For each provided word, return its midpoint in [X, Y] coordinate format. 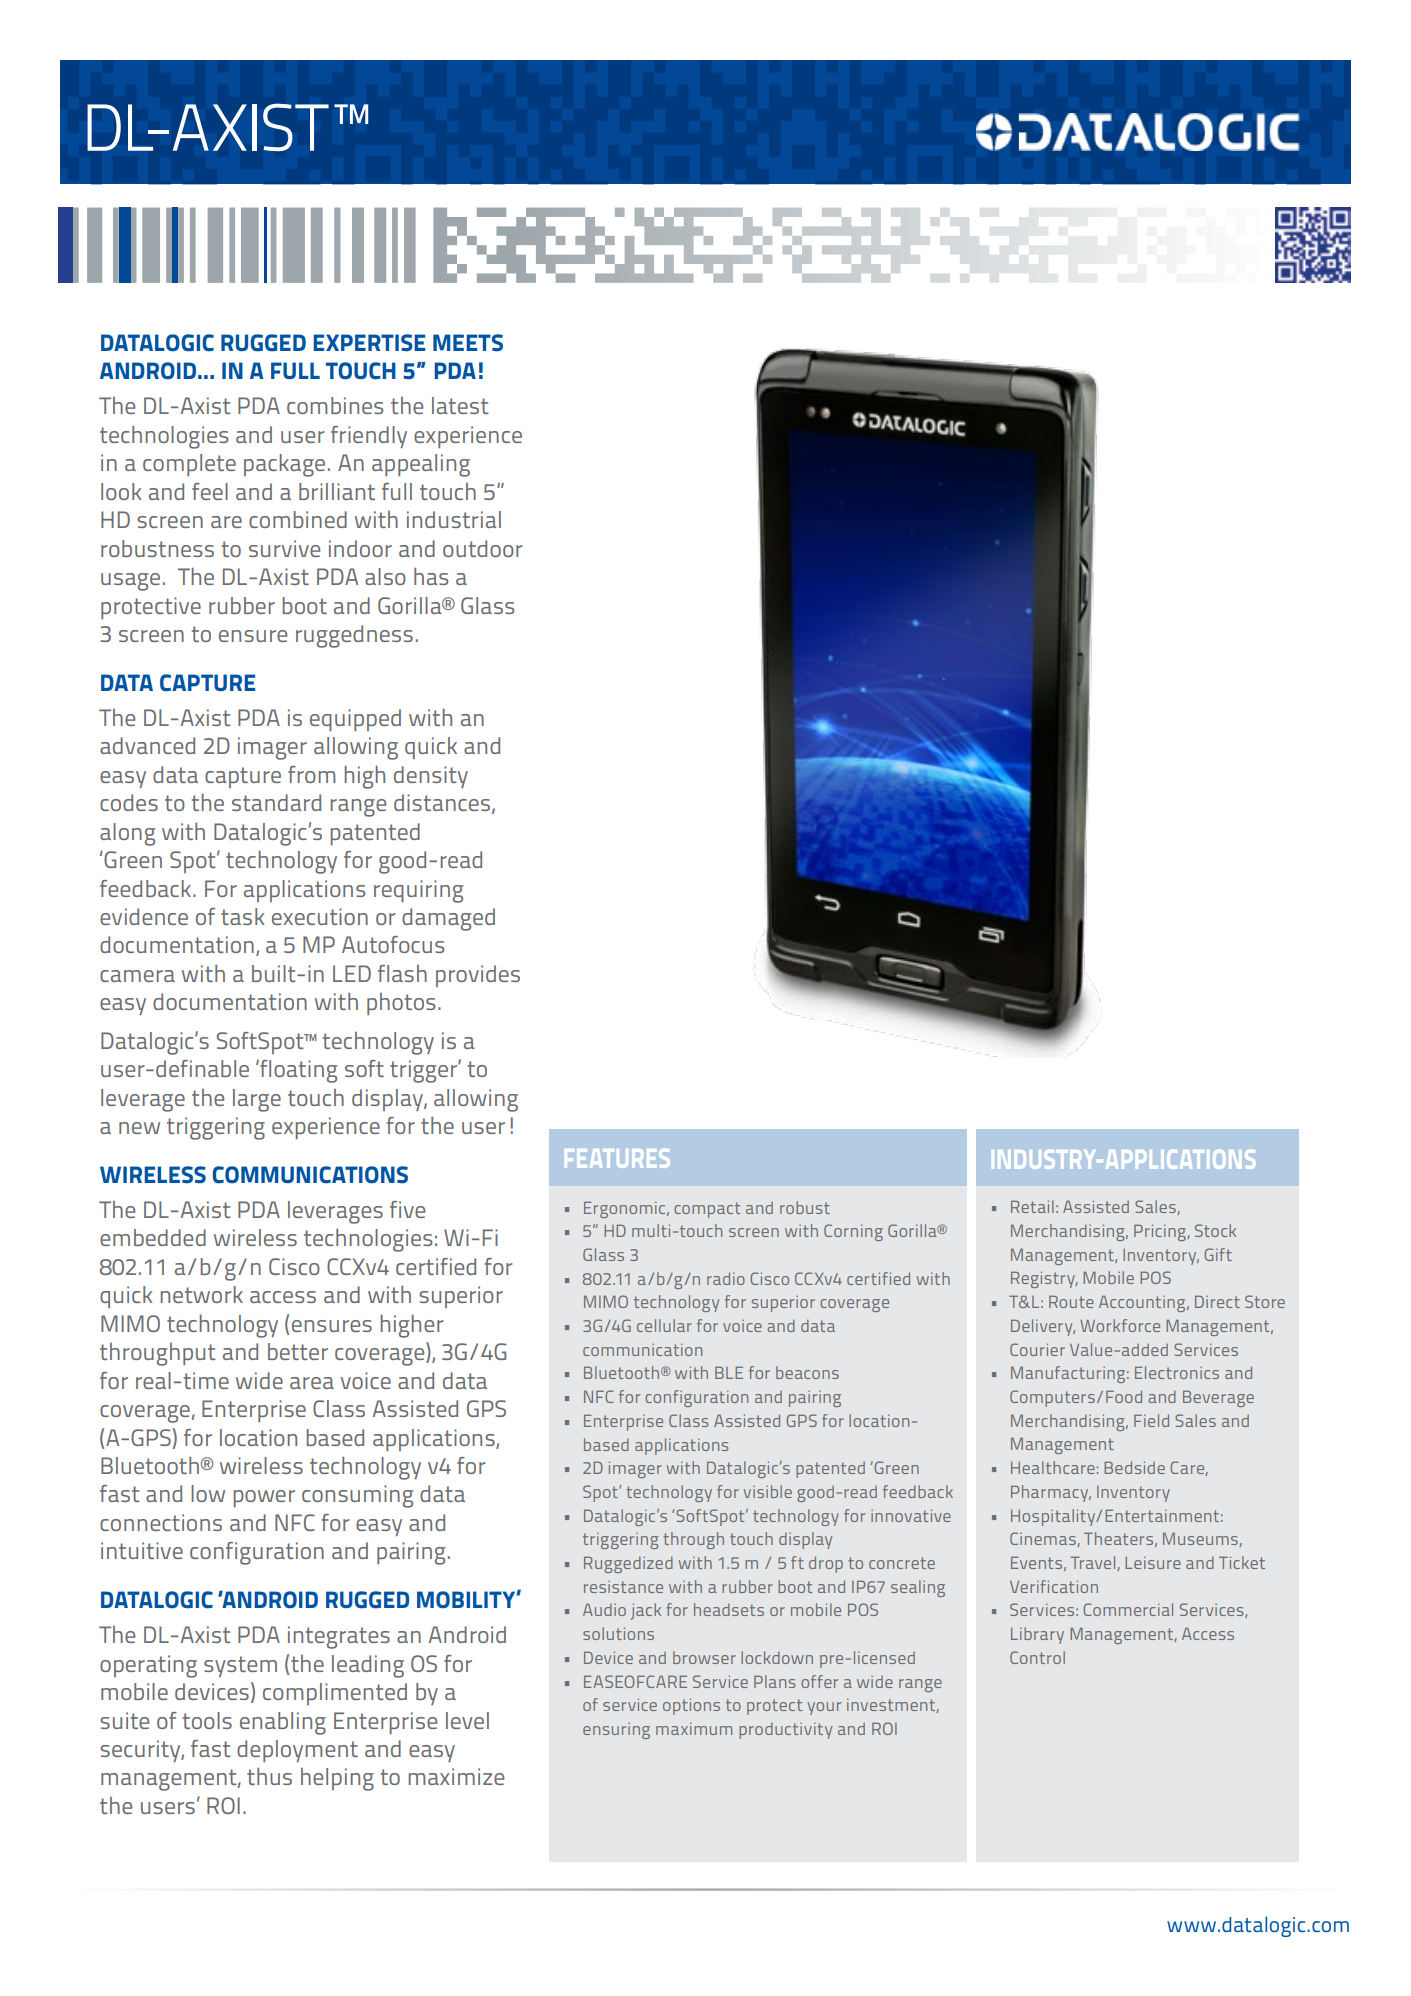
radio [726, 1278]
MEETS [468, 343]
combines [335, 405]
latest [460, 405]
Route [1071, 1301]
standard [276, 802]
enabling [283, 1723]
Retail [1032, 1206]
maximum [694, 1729]
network [202, 1294]
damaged [448, 919]
